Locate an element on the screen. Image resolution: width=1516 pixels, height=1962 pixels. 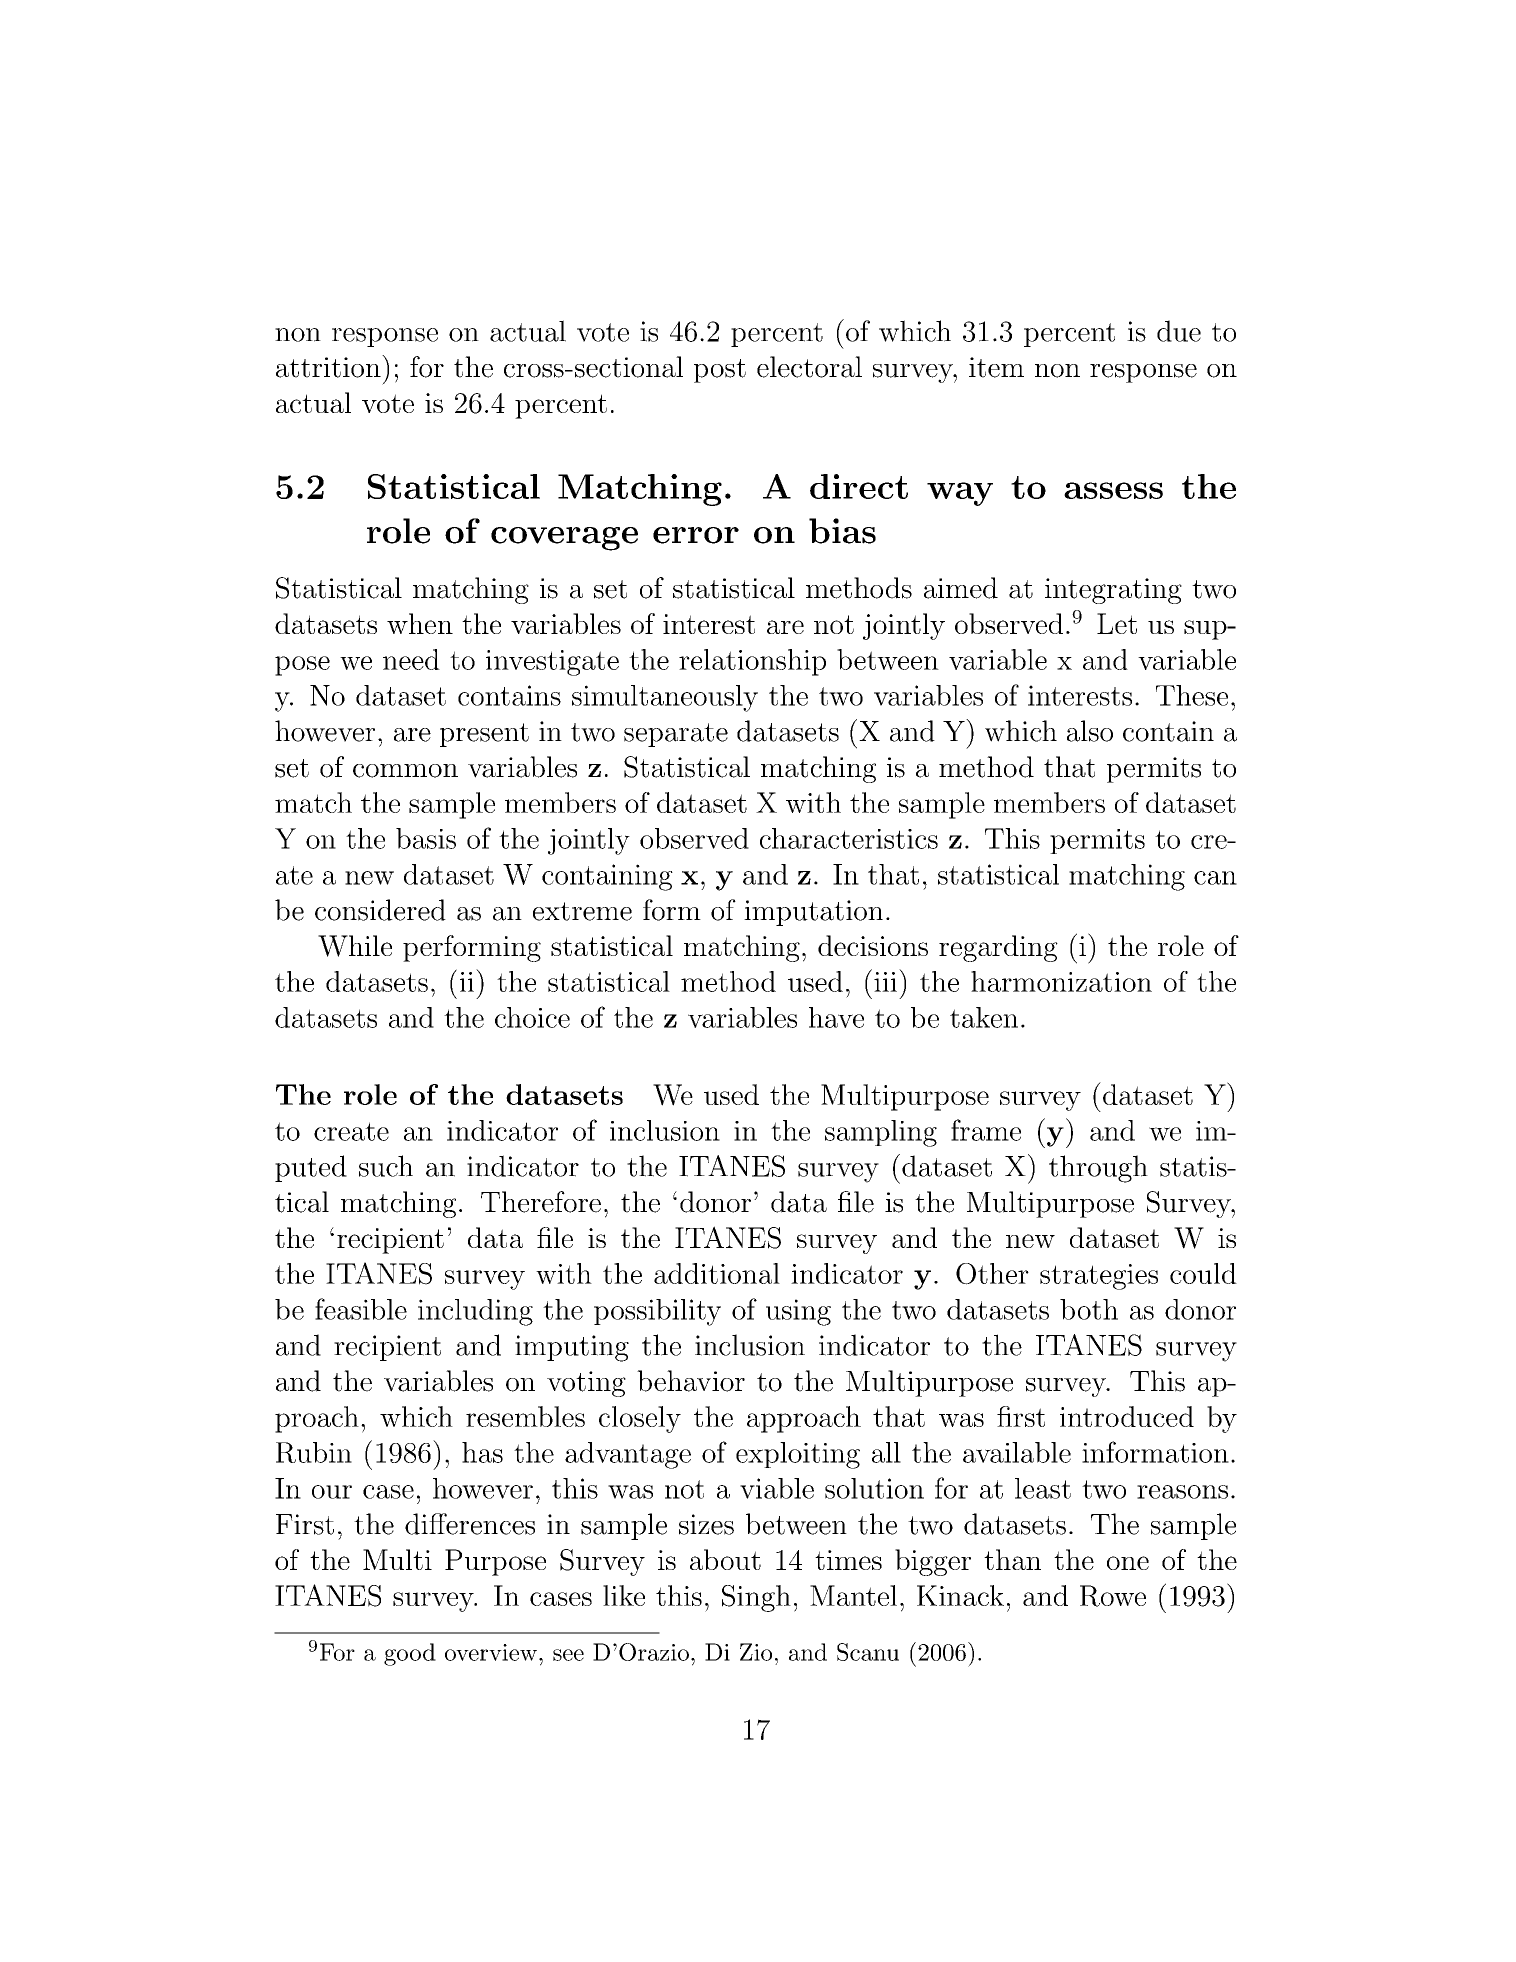
create is located at coordinates (351, 1131).
